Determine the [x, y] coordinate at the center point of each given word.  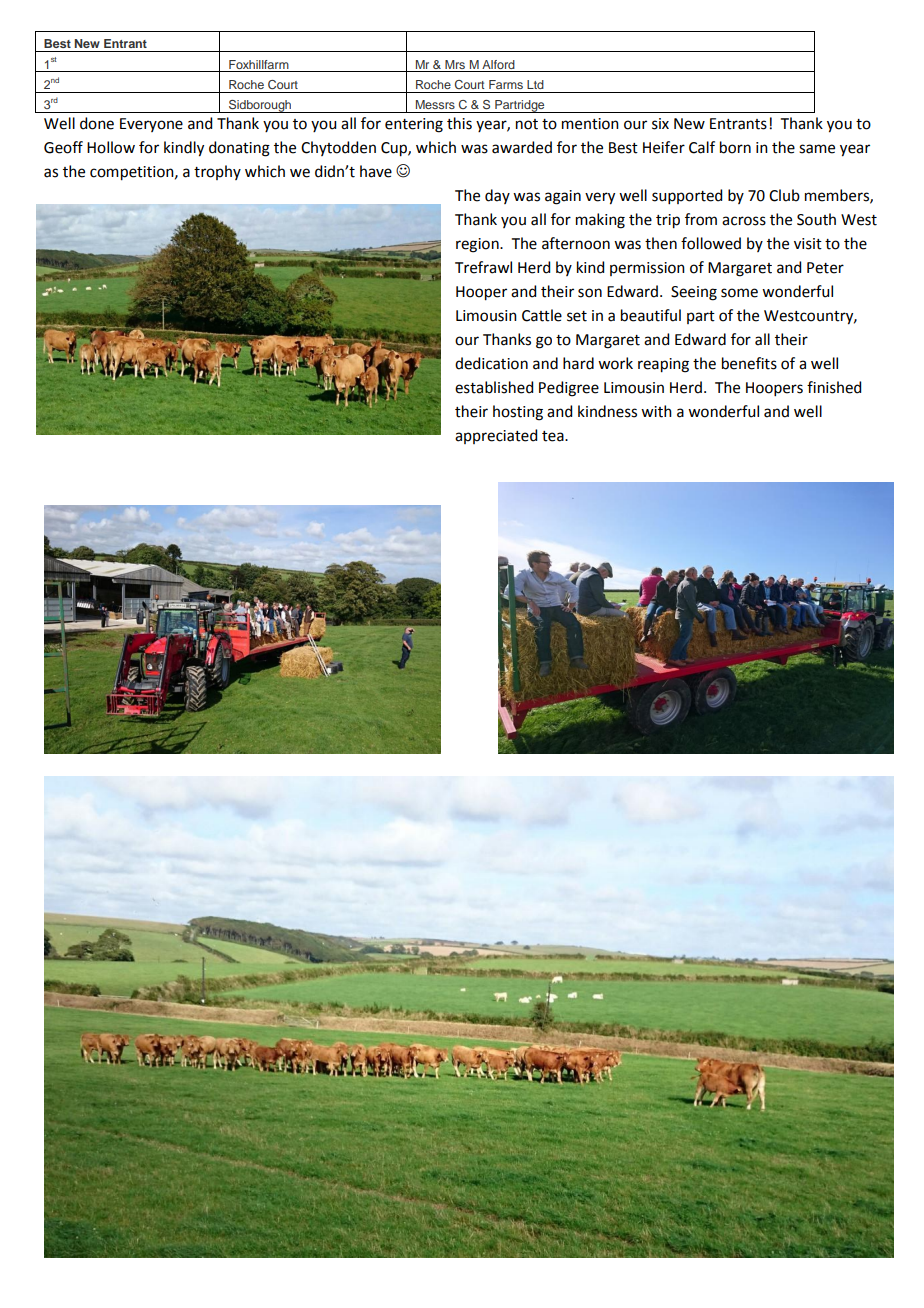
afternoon [576, 243]
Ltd [535, 84]
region [478, 245]
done [97, 123]
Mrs [455, 64]
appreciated [496, 436]
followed [711, 243]
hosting [518, 413]
